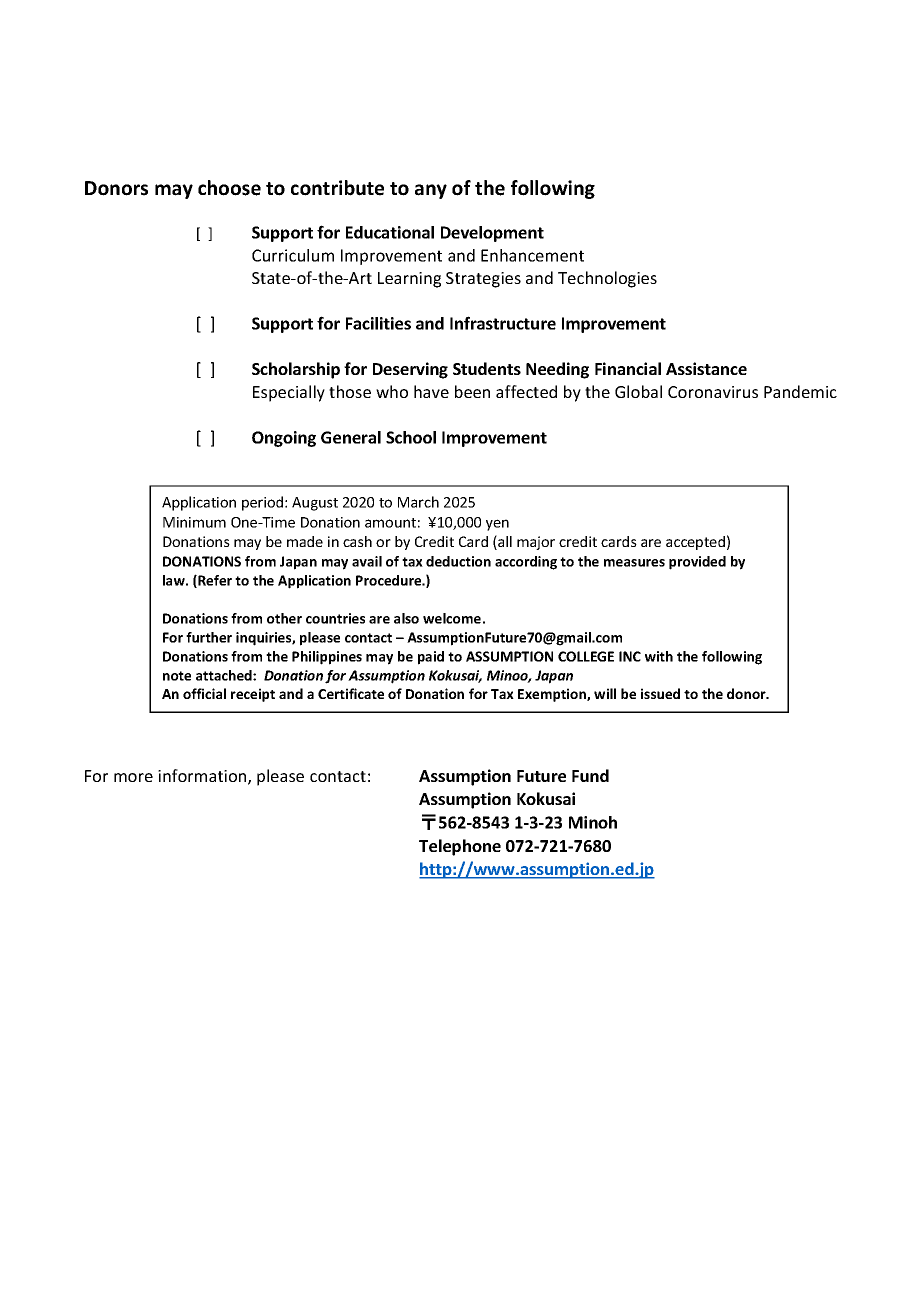  Describe the element at coordinates (659, 656) in the screenshot. I see `with` at that location.
